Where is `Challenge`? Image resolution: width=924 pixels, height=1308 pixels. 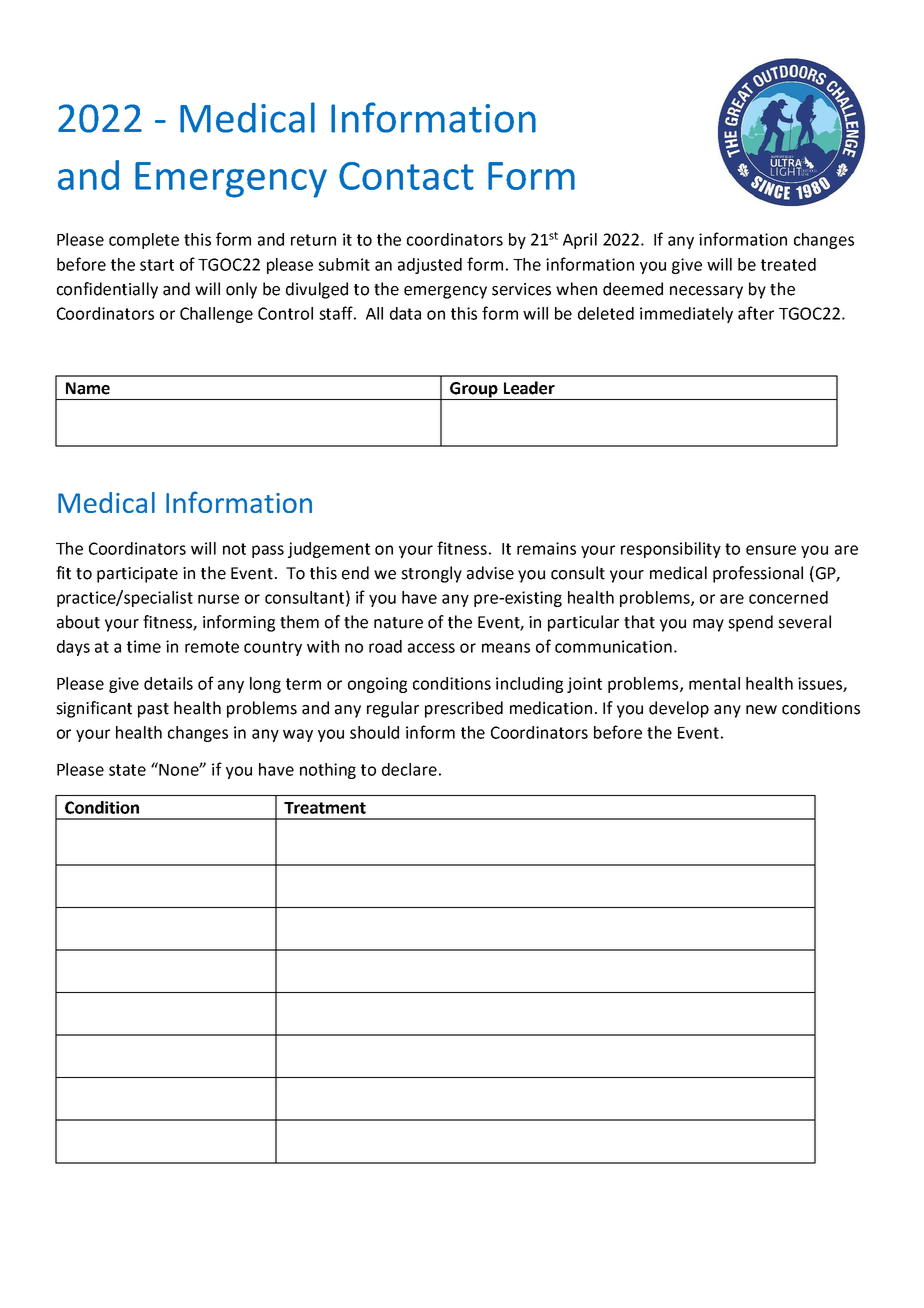
Challenge is located at coordinates (216, 315).
